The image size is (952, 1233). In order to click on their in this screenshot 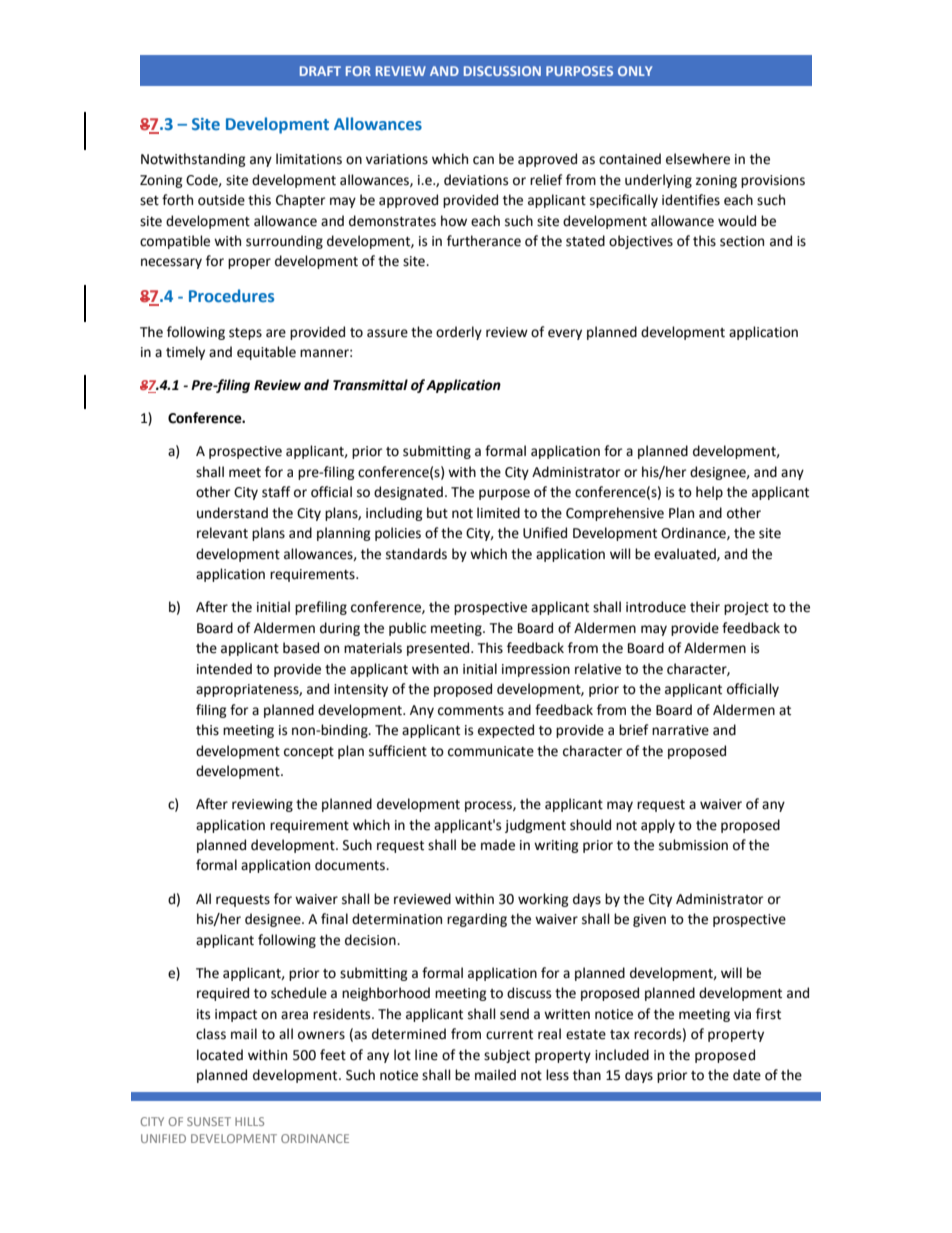, I will do `click(705, 607)`.
